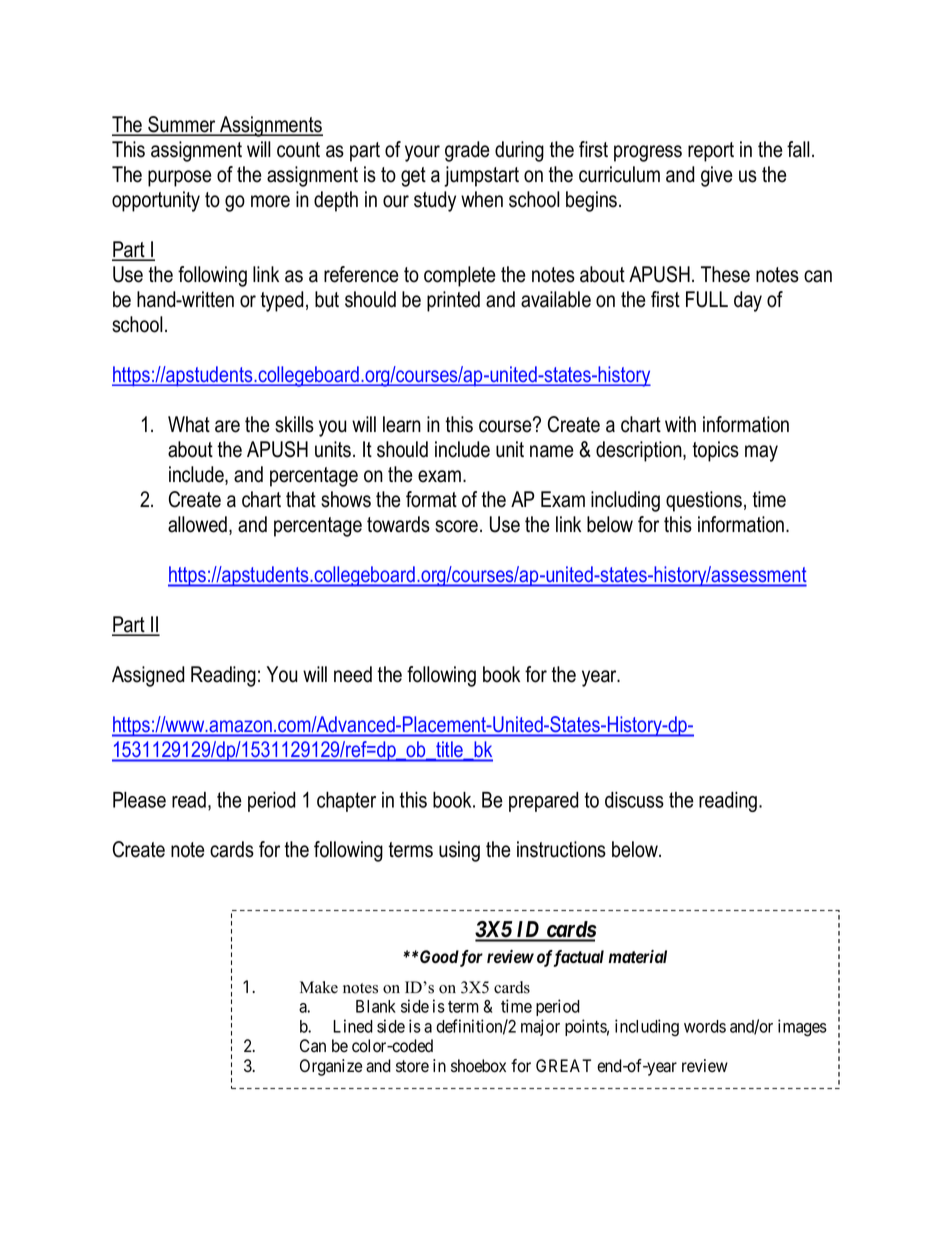 Image resolution: width=952 pixels, height=1233 pixels. I want to click on Assigned, so click(148, 676).
